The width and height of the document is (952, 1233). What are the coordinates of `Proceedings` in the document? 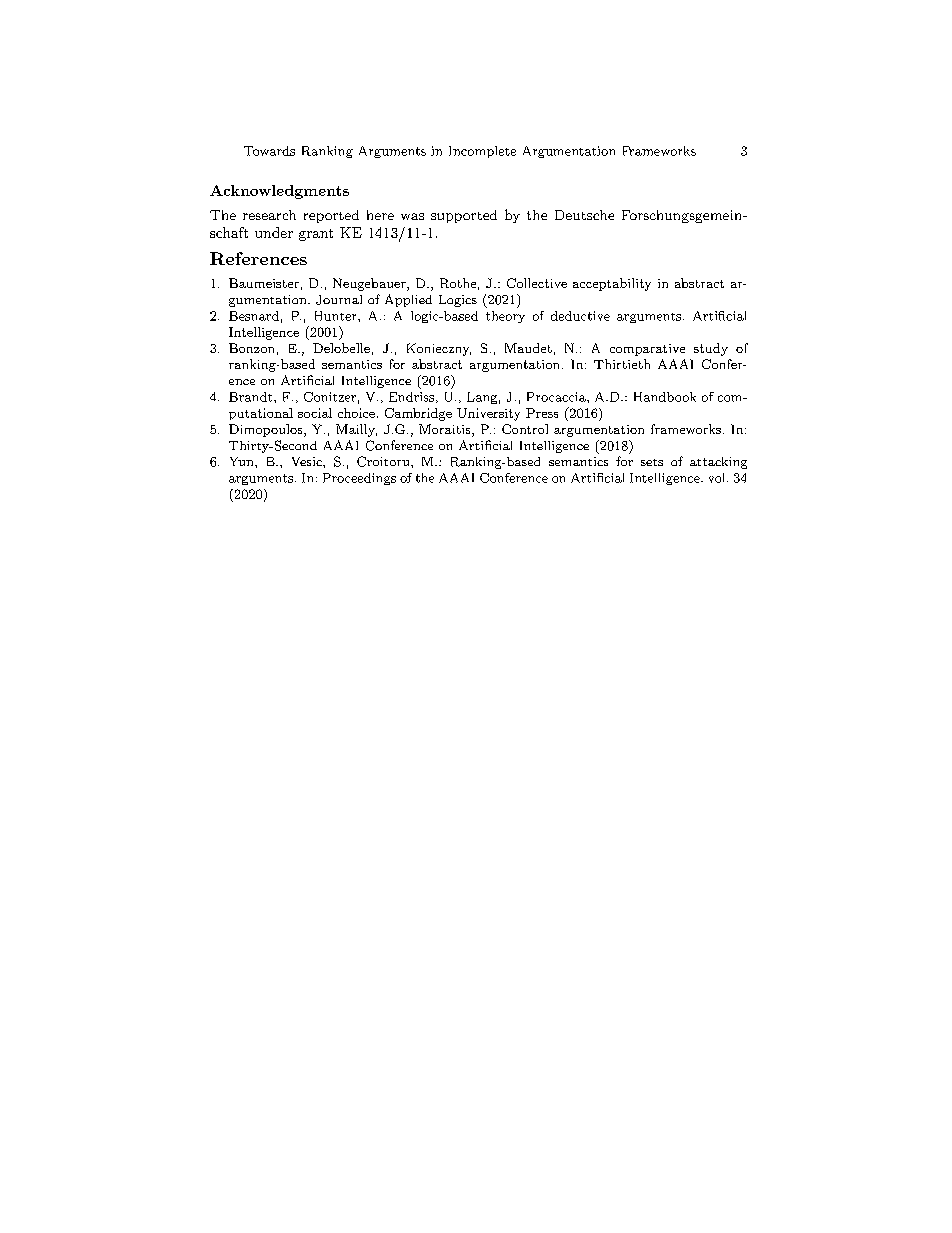 It's located at (359, 479).
